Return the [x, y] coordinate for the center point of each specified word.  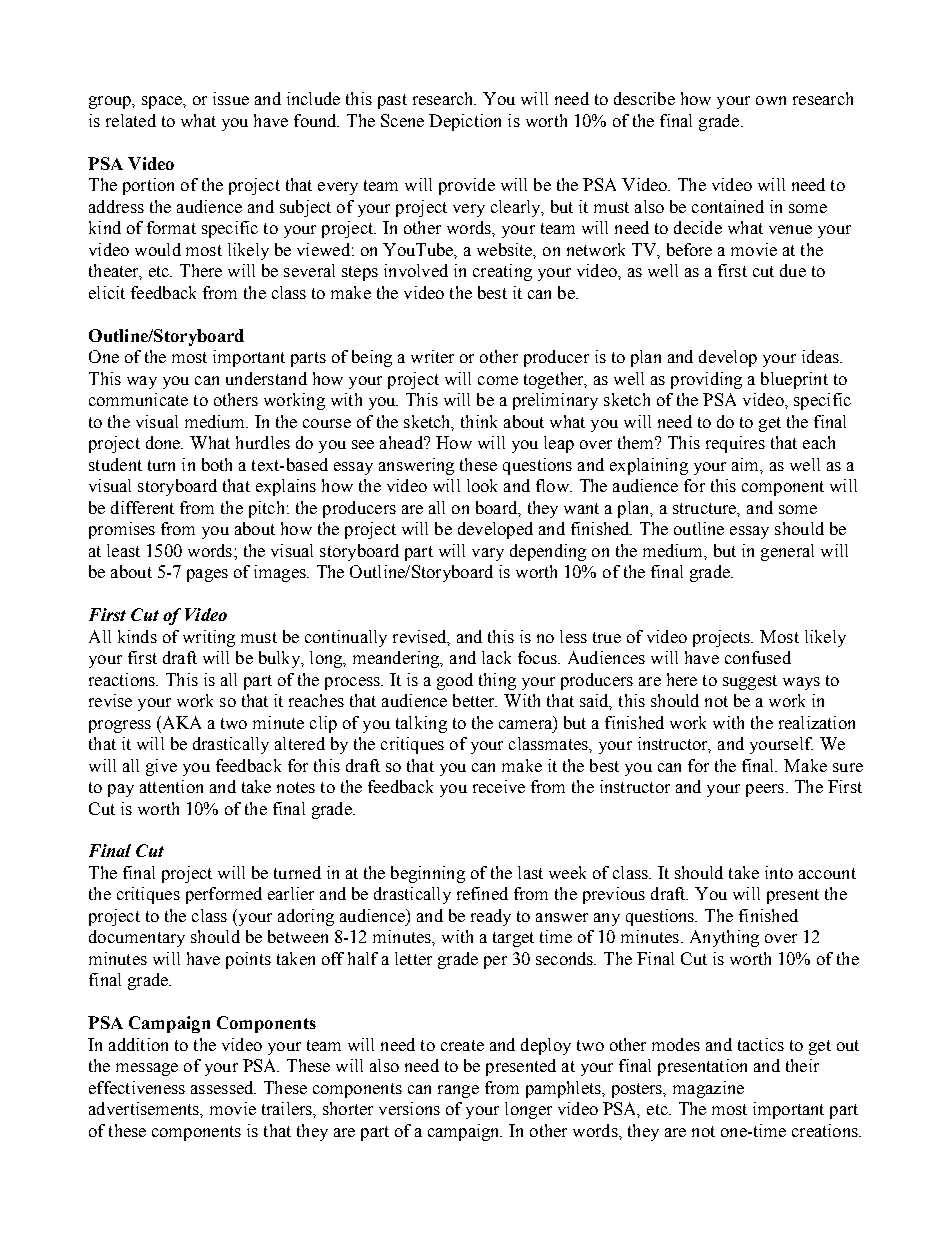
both [217, 464]
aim [747, 465]
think [479, 421]
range [458, 1091]
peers [766, 790]
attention [171, 786]
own [771, 100]
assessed [223, 1087]
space [163, 102]
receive [499, 786]
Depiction [465, 122]
